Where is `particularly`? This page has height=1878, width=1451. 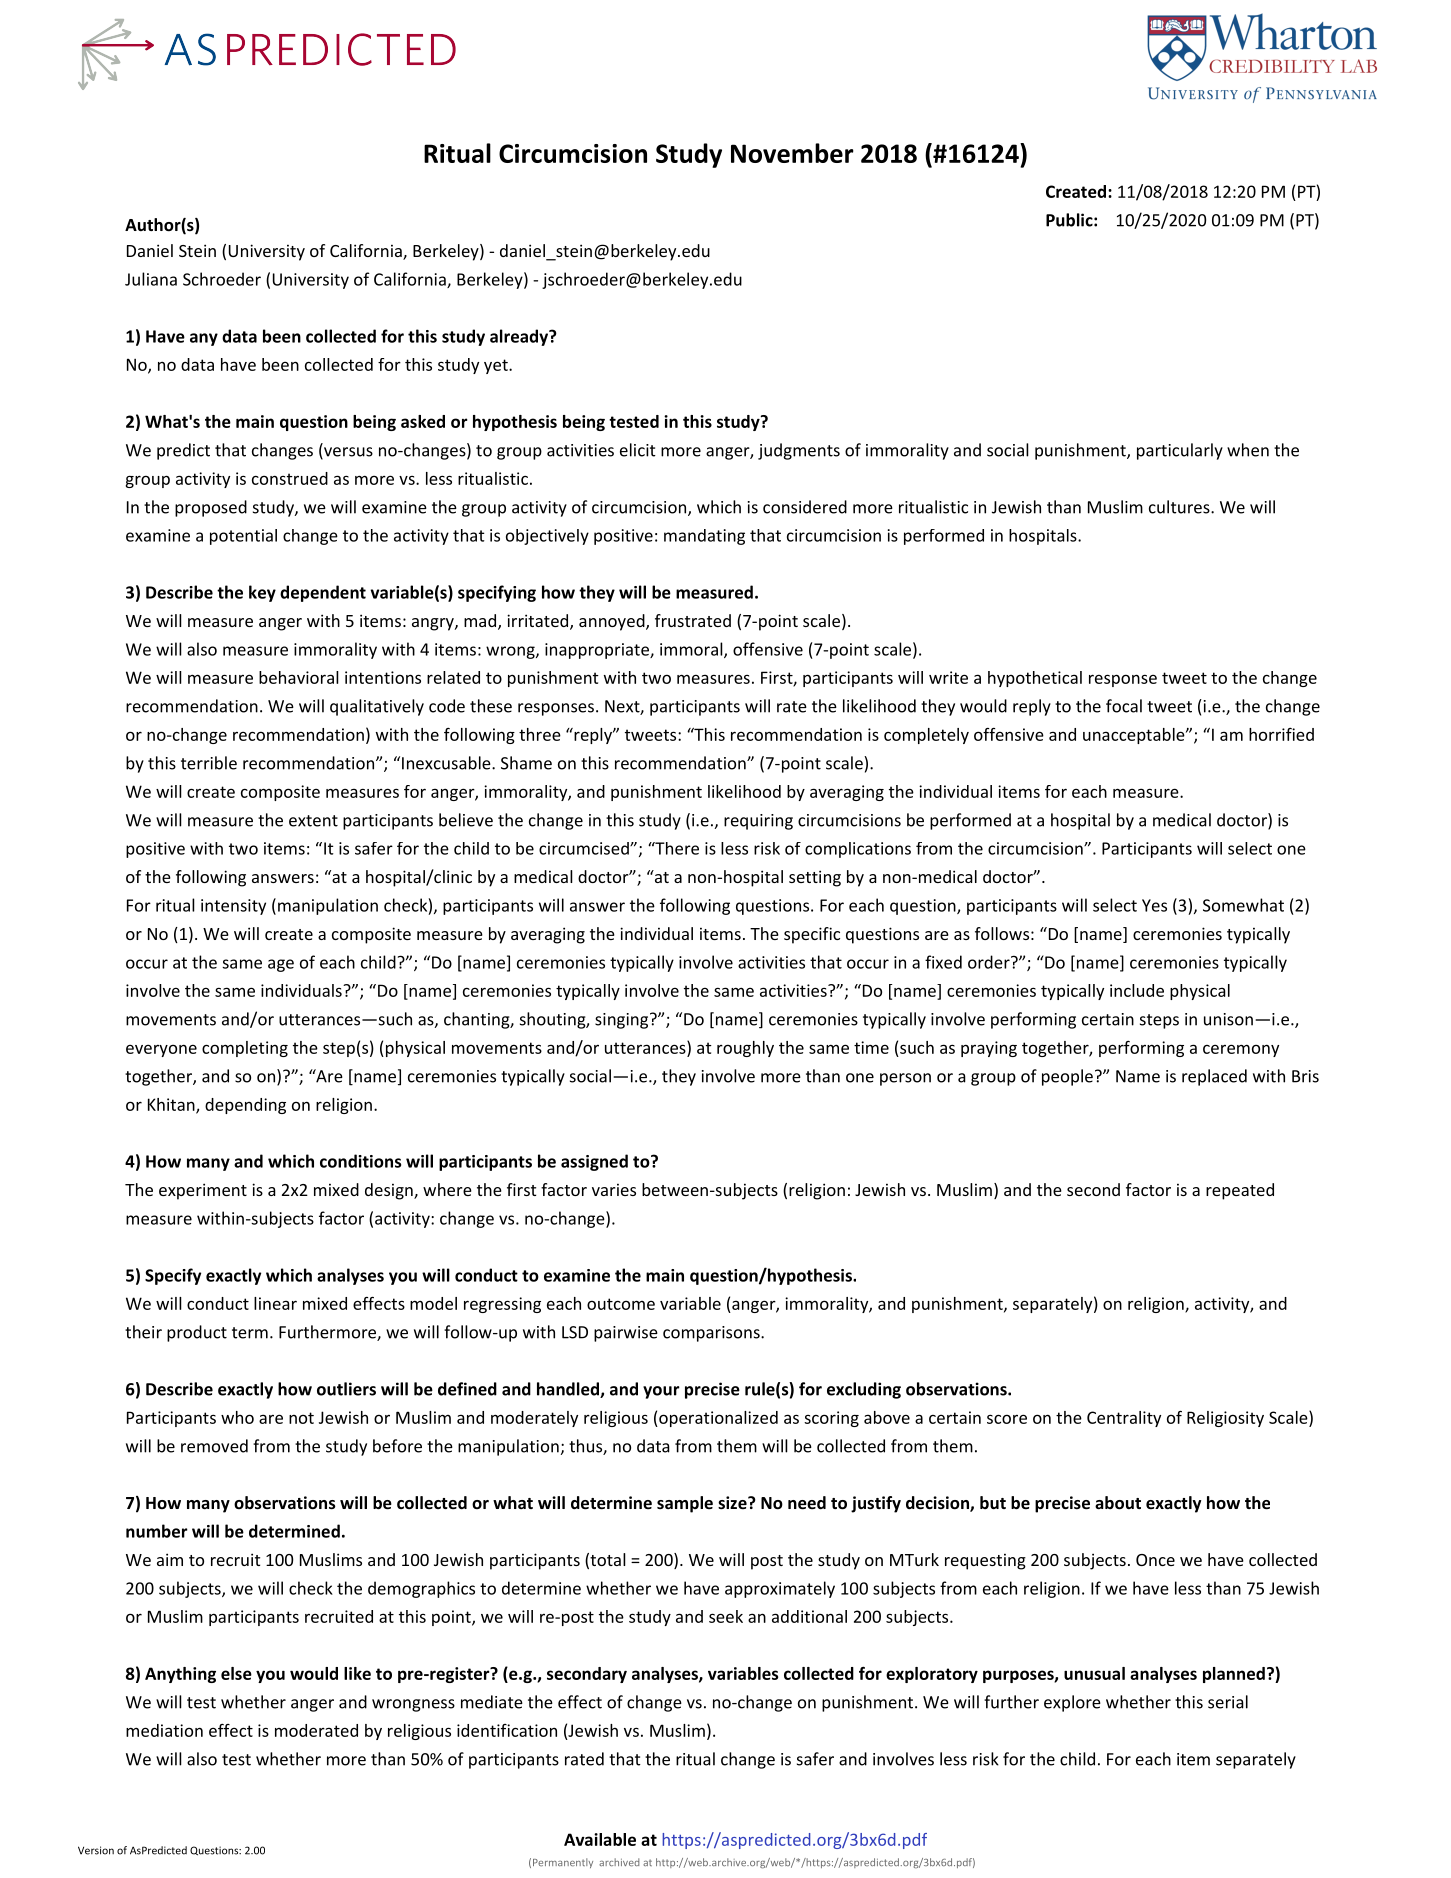 particularly is located at coordinates (1180, 451).
